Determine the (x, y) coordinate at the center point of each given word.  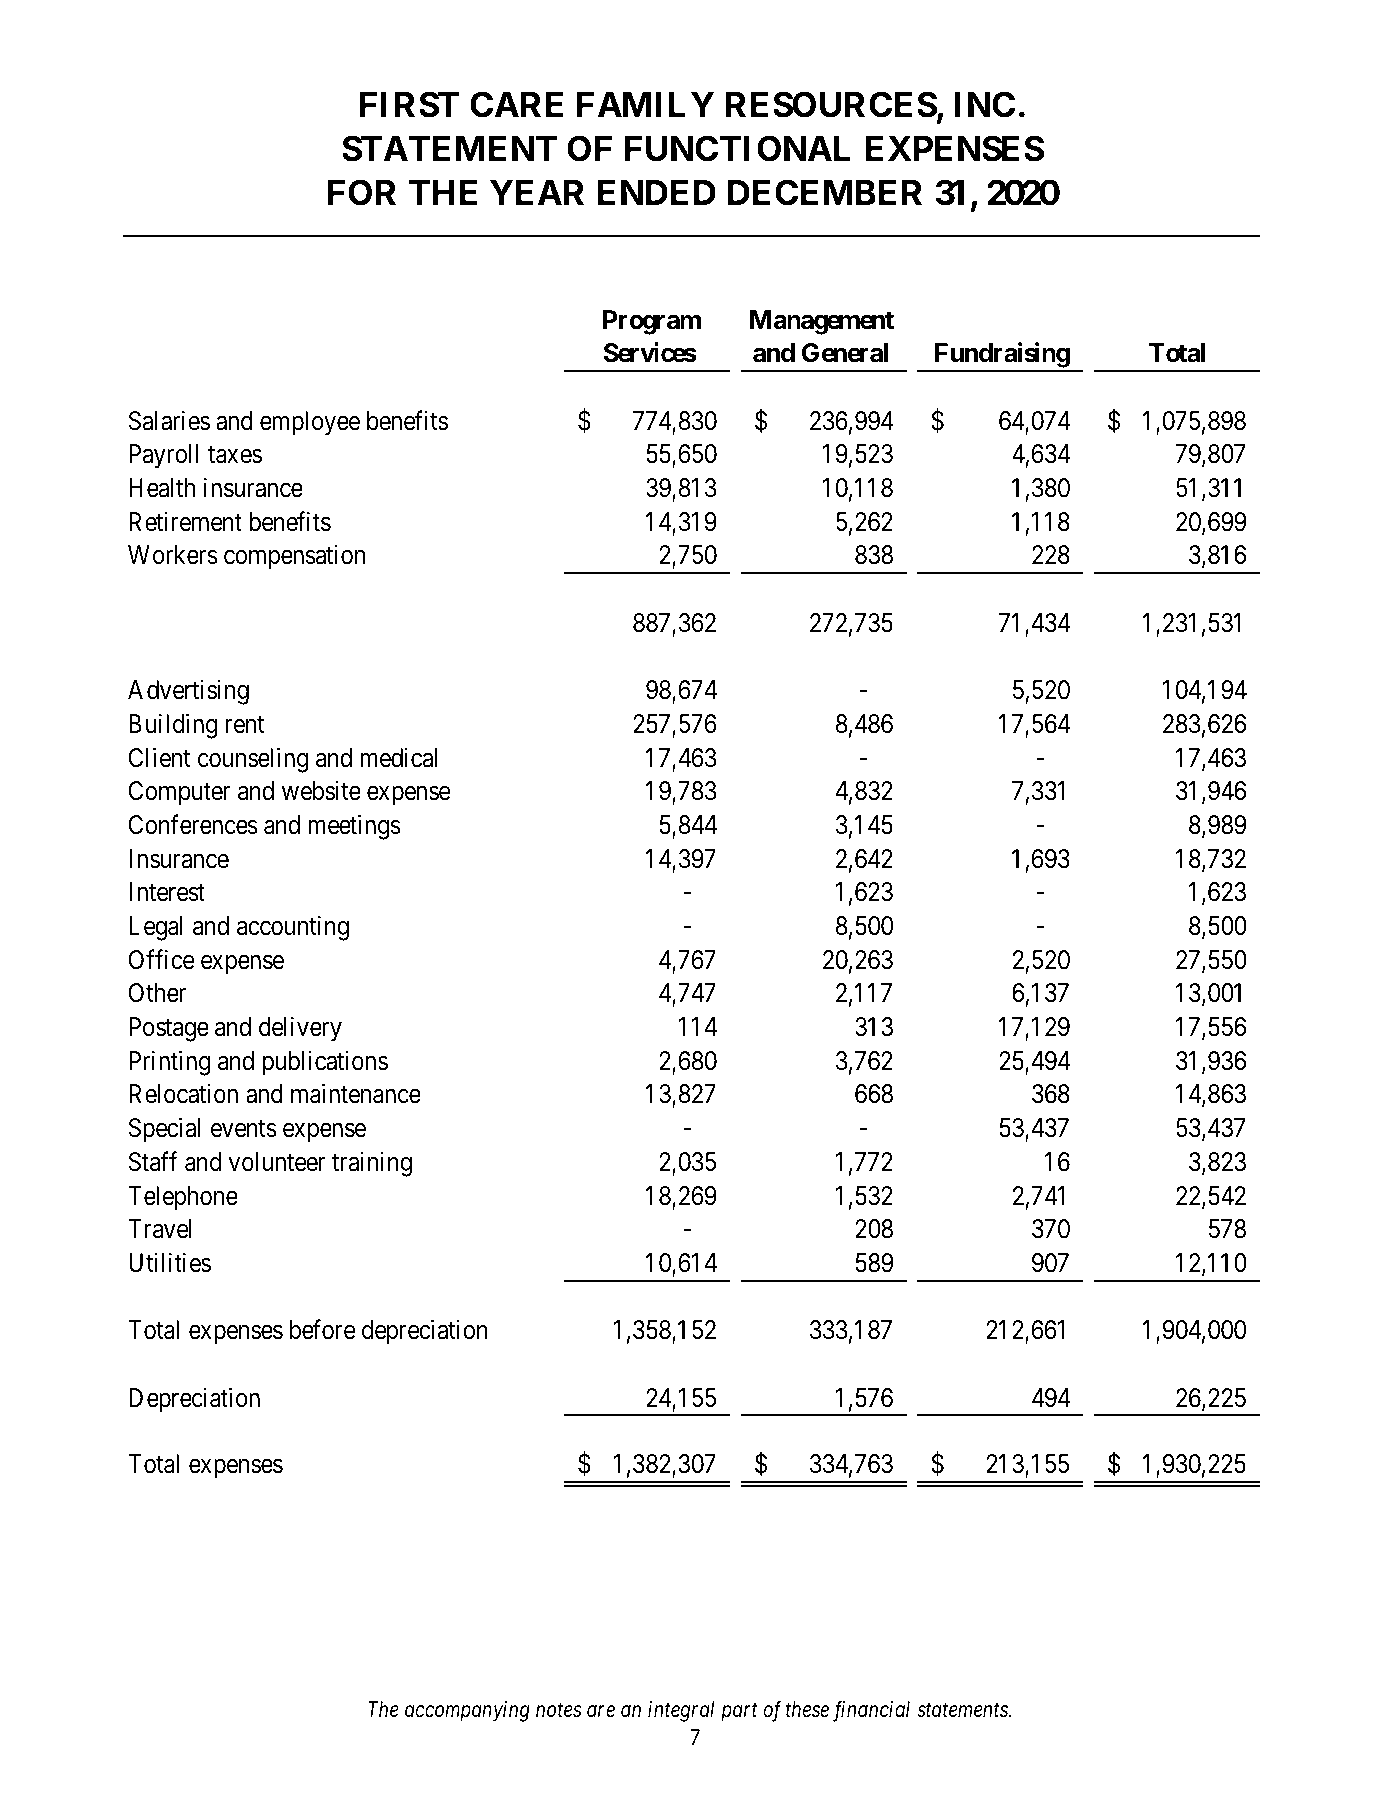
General (845, 353)
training (372, 1164)
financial (871, 1711)
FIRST (409, 104)
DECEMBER (825, 192)
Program (652, 322)
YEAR (537, 192)
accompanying (467, 1711)
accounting (293, 928)
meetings (354, 827)
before (323, 1330)
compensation (294, 557)
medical (398, 758)
